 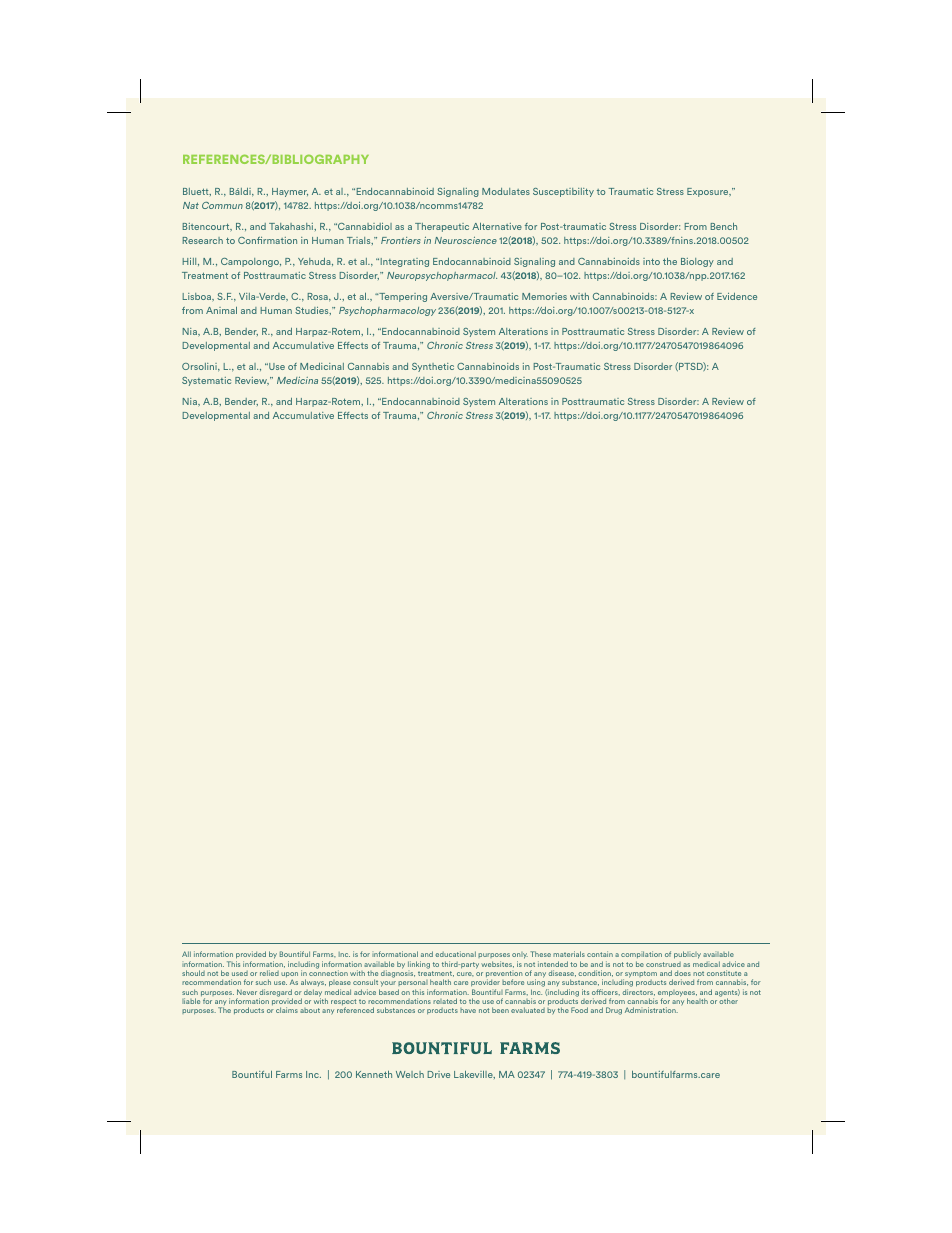 What do you see at coordinates (221, 310) in the screenshot?
I see `Animal` at bounding box center [221, 310].
